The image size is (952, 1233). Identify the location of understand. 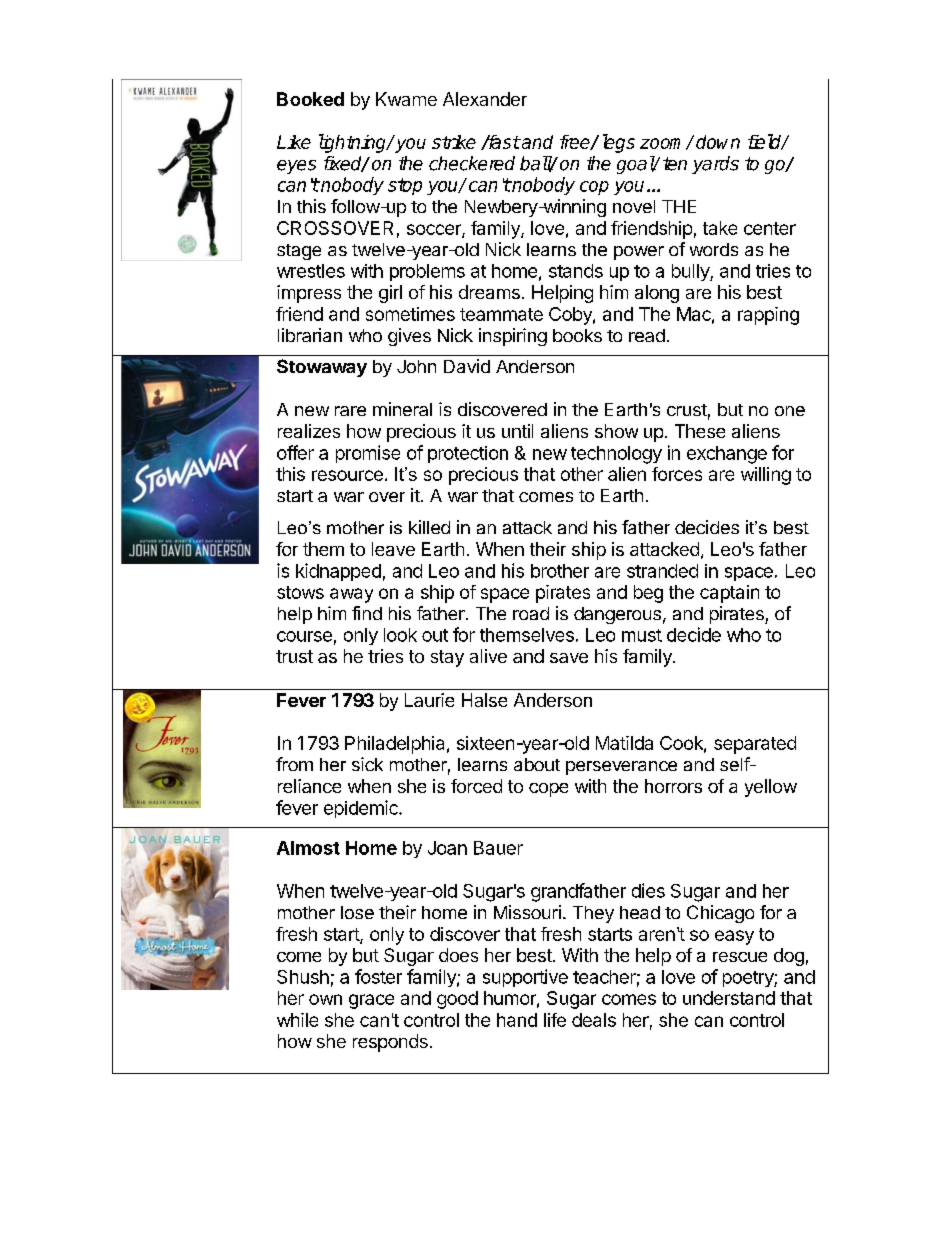
(729, 998).
